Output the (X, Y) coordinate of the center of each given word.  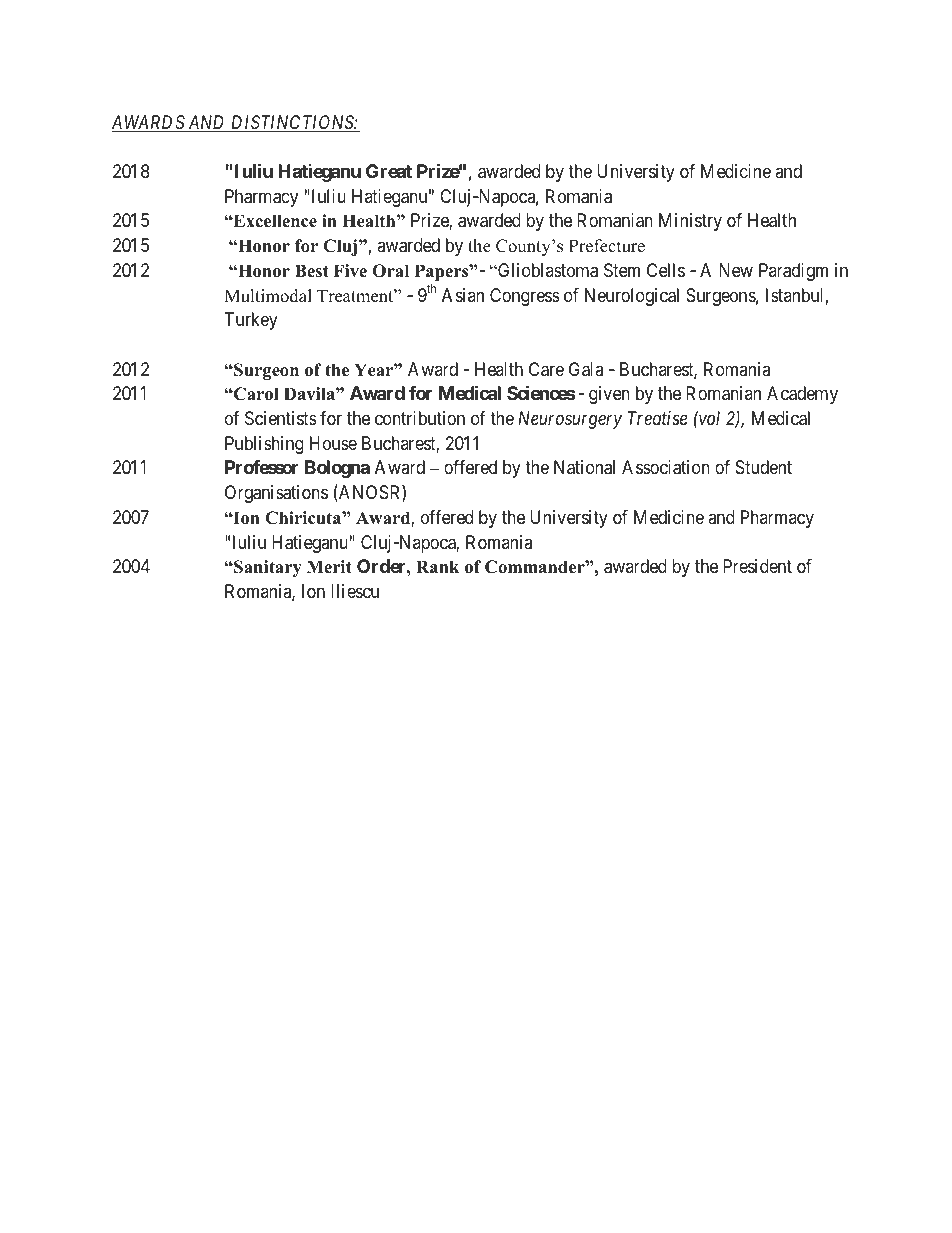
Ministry (690, 222)
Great (389, 171)
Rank (438, 566)
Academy (802, 395)
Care (546, 369)
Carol (255, 394)
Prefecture (607, 246)
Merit (329, 567)
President (757, 566)
